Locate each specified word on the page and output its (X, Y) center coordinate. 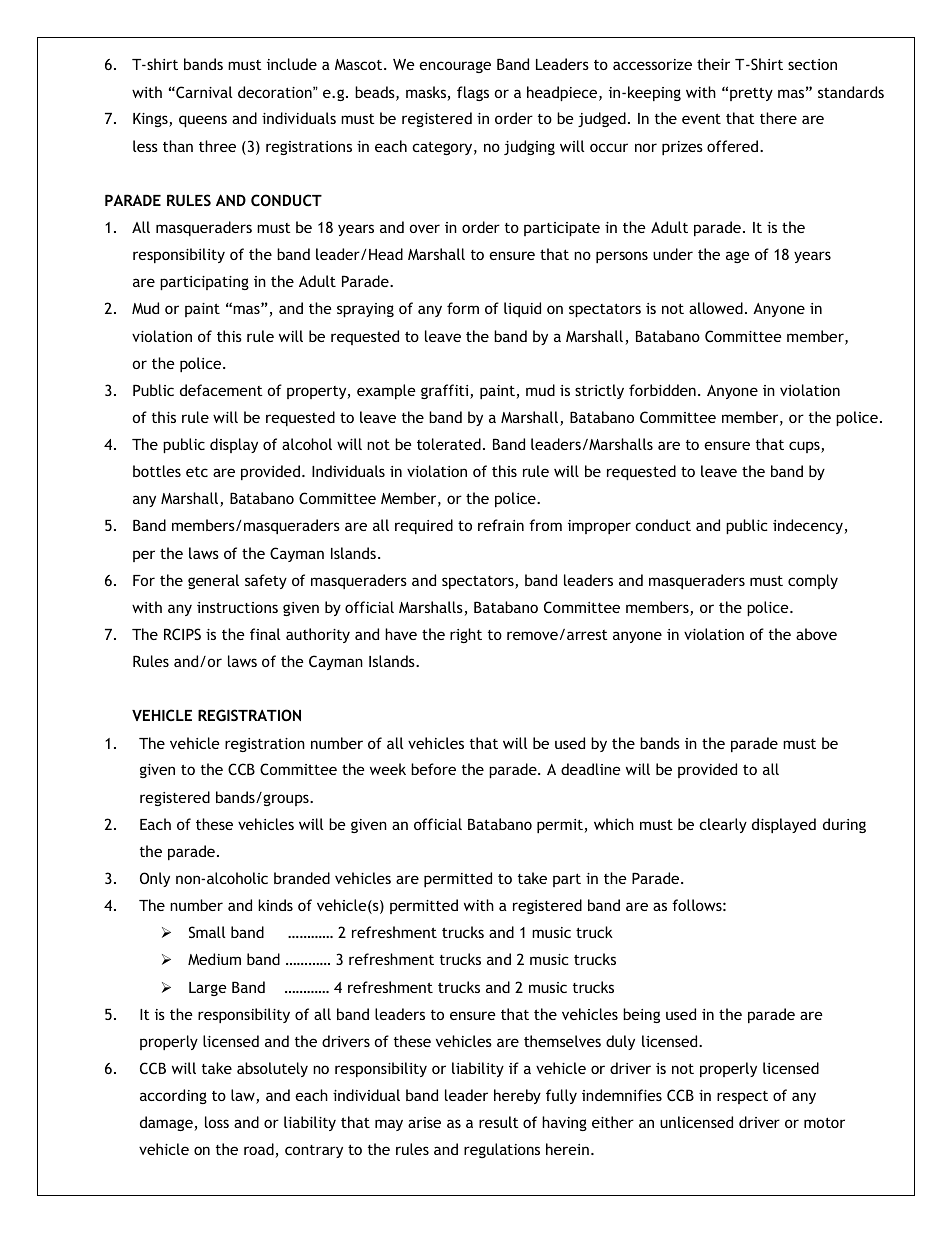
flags (473, 93)
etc (197, 472)
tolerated (449, 444)
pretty (751, 94)
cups (805, 447)
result (499, 1122)
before (433, 769)
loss (217, 1122)
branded (302, 878)
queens (203, 121)
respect (742, 1097)
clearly (723, 825)
